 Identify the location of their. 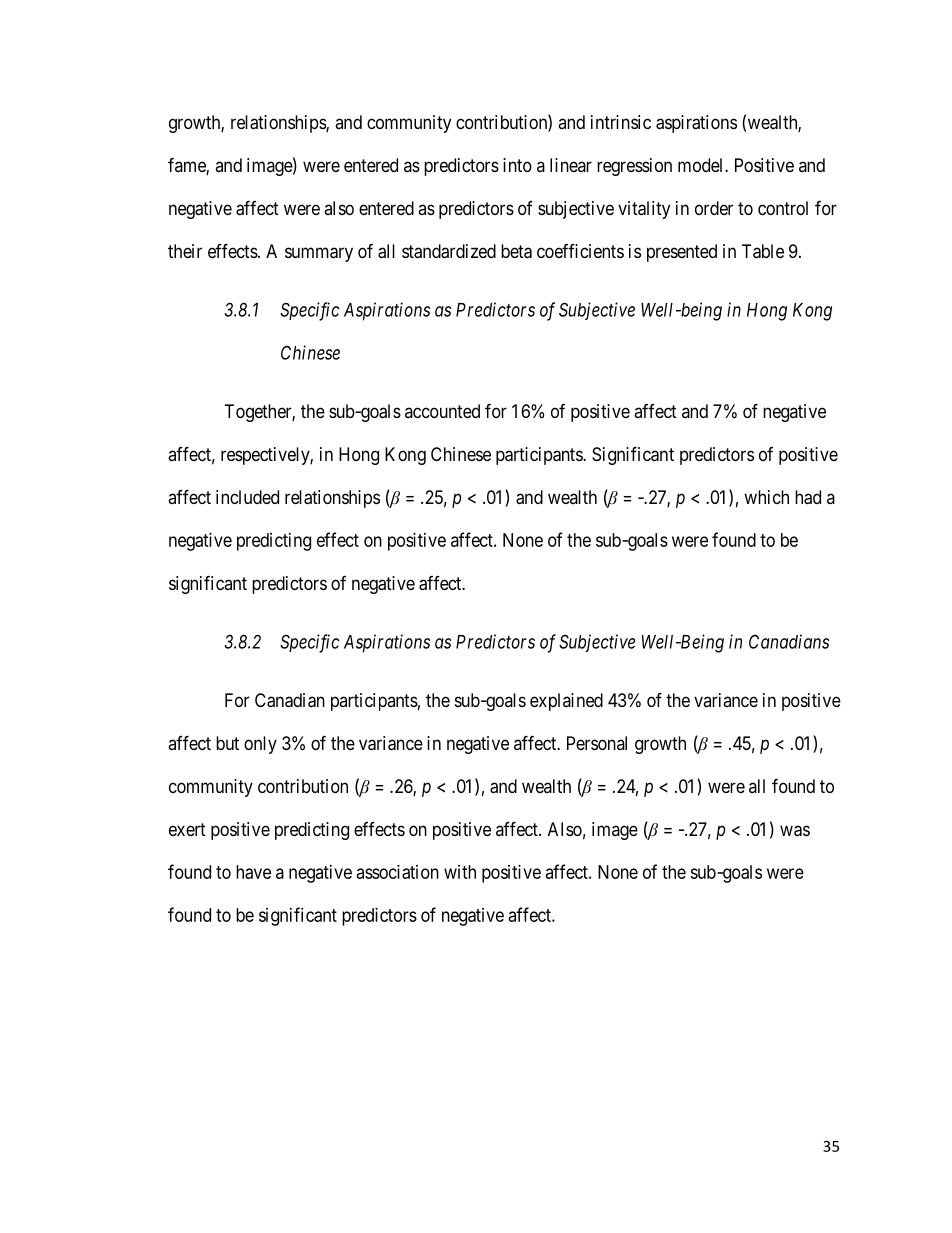
(185, 251).
